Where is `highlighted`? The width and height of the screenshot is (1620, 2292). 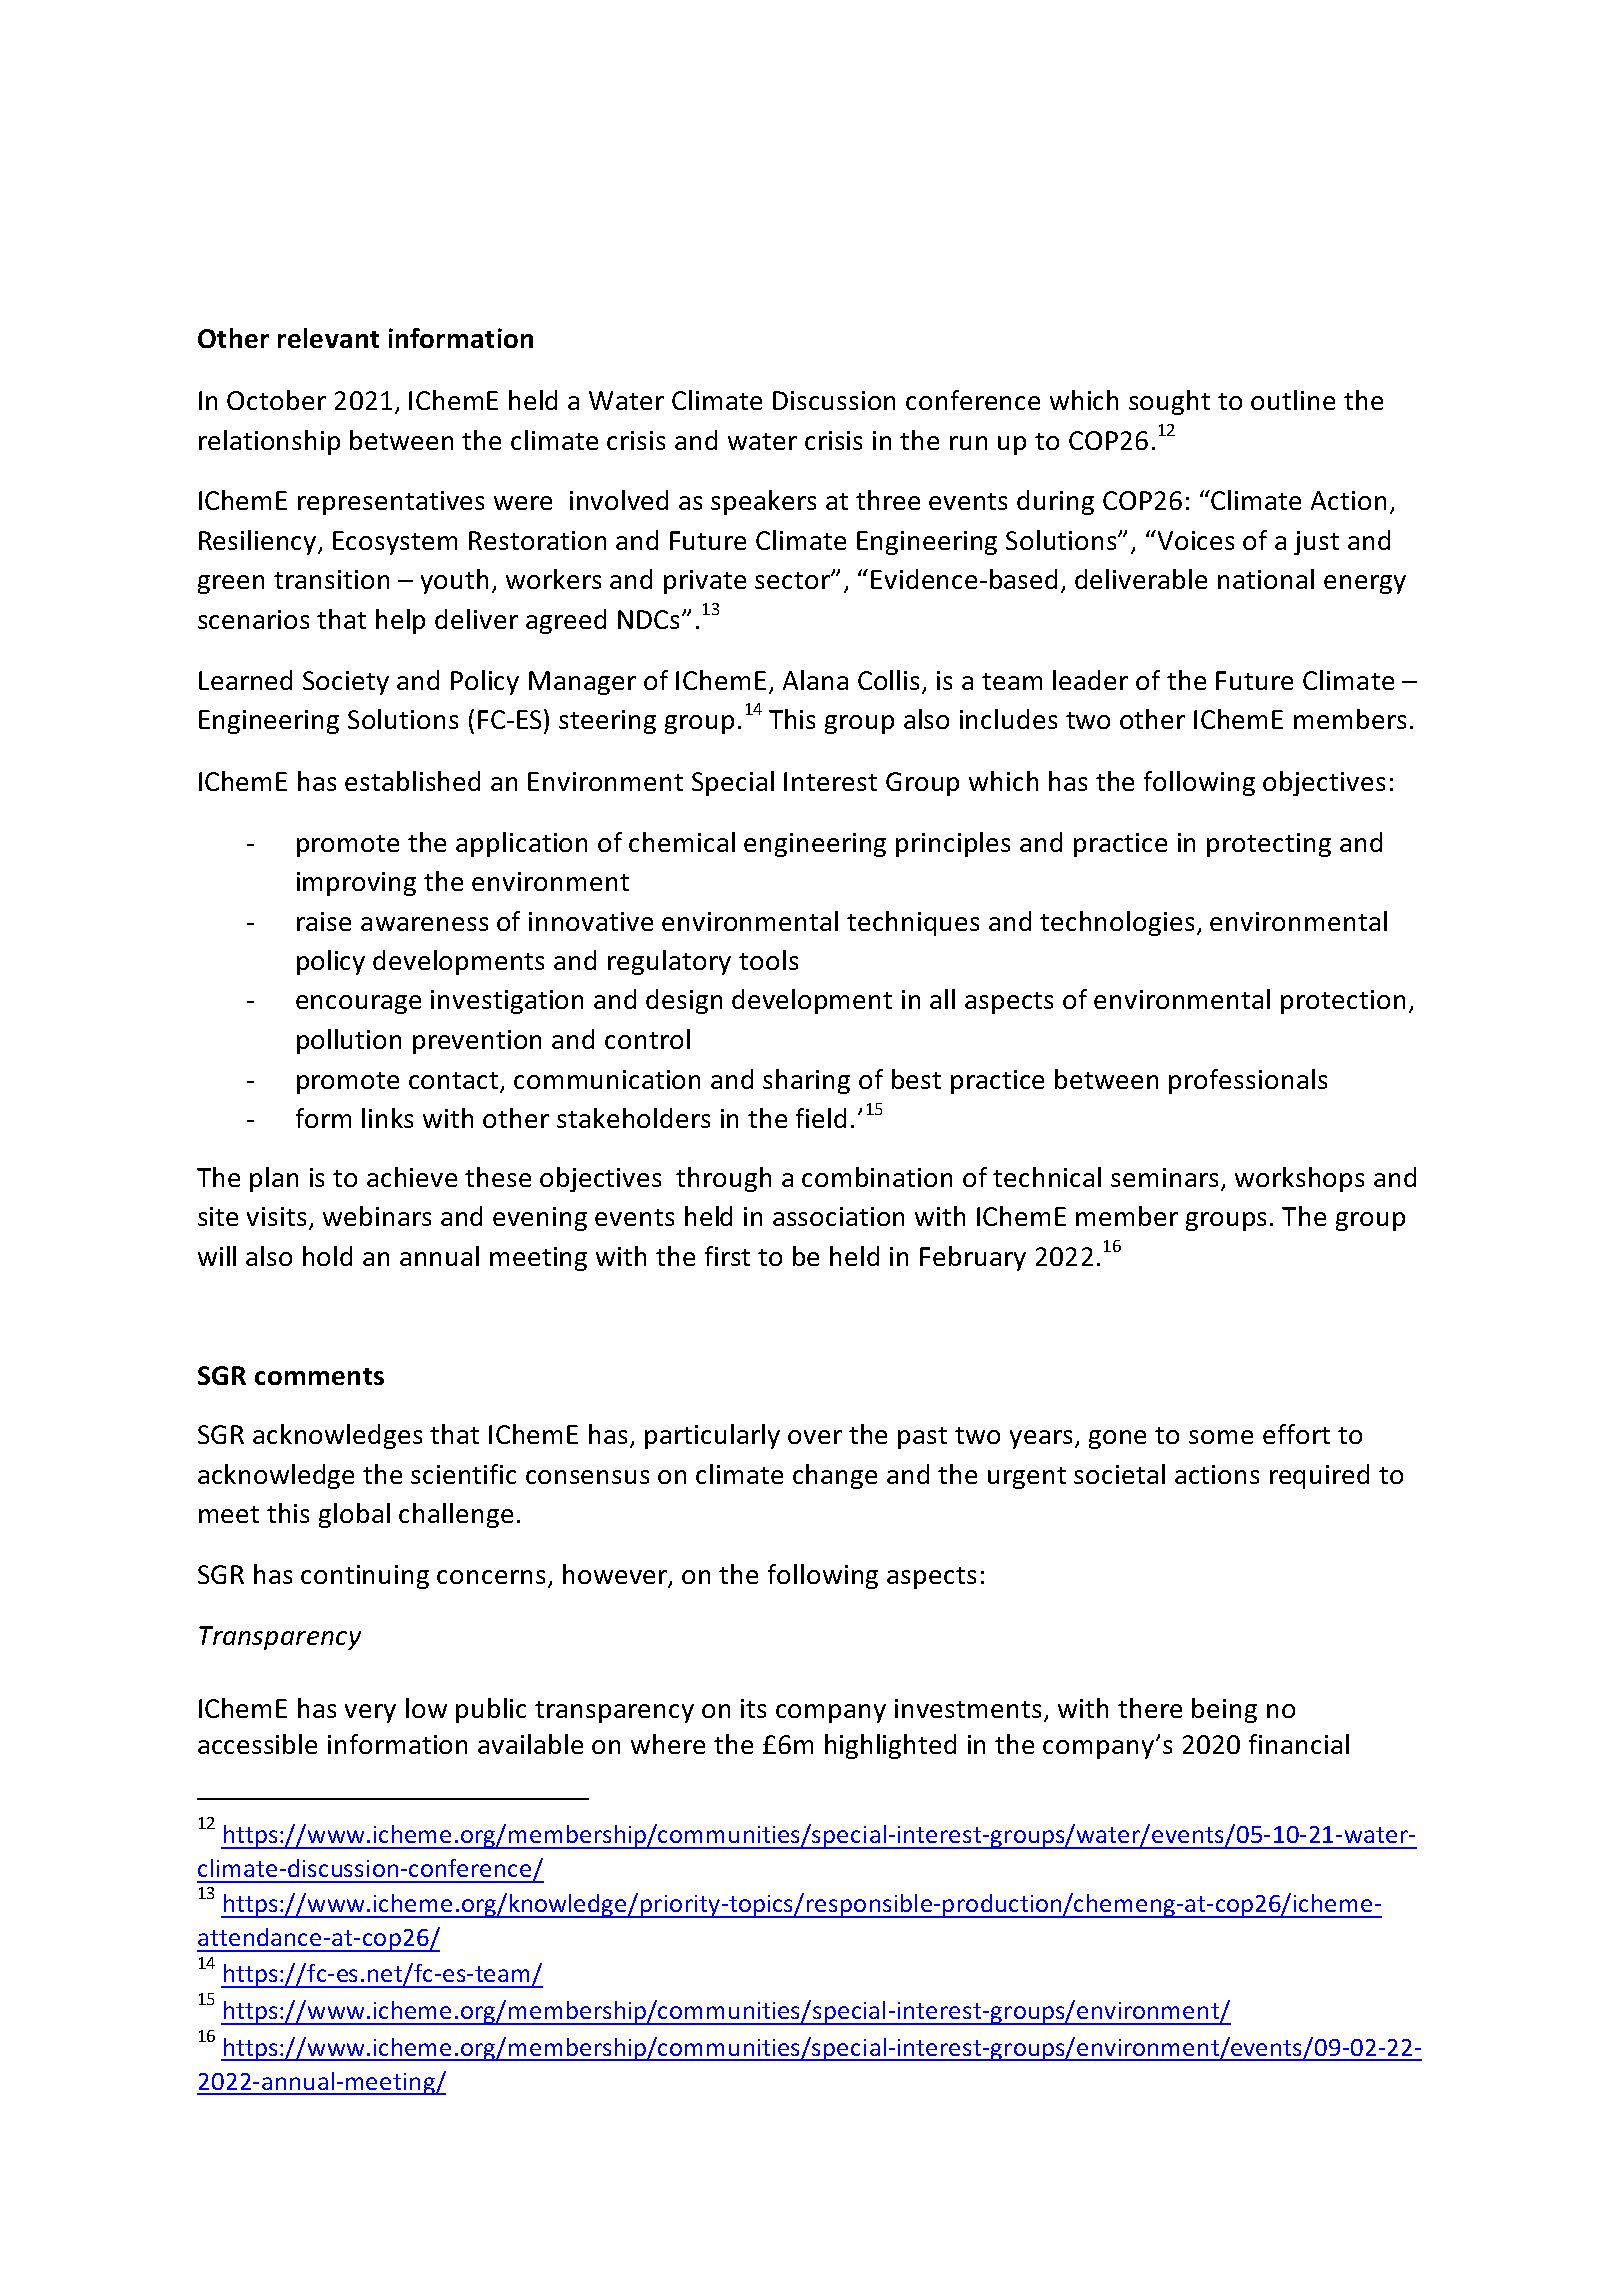 highlighted is located at coordinates (890, 1746).
